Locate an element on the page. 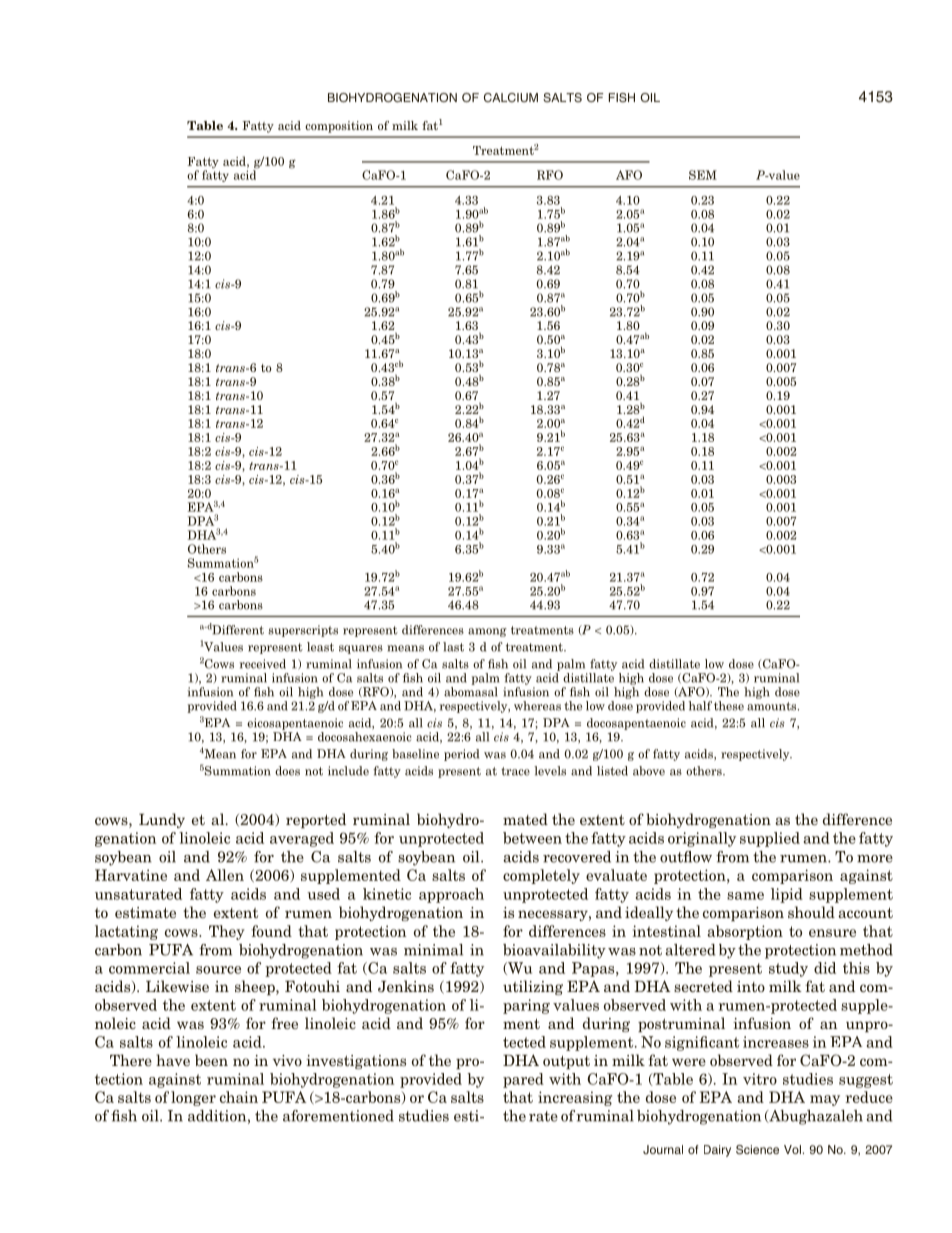  SEM is located at coordinates (703, 175).
